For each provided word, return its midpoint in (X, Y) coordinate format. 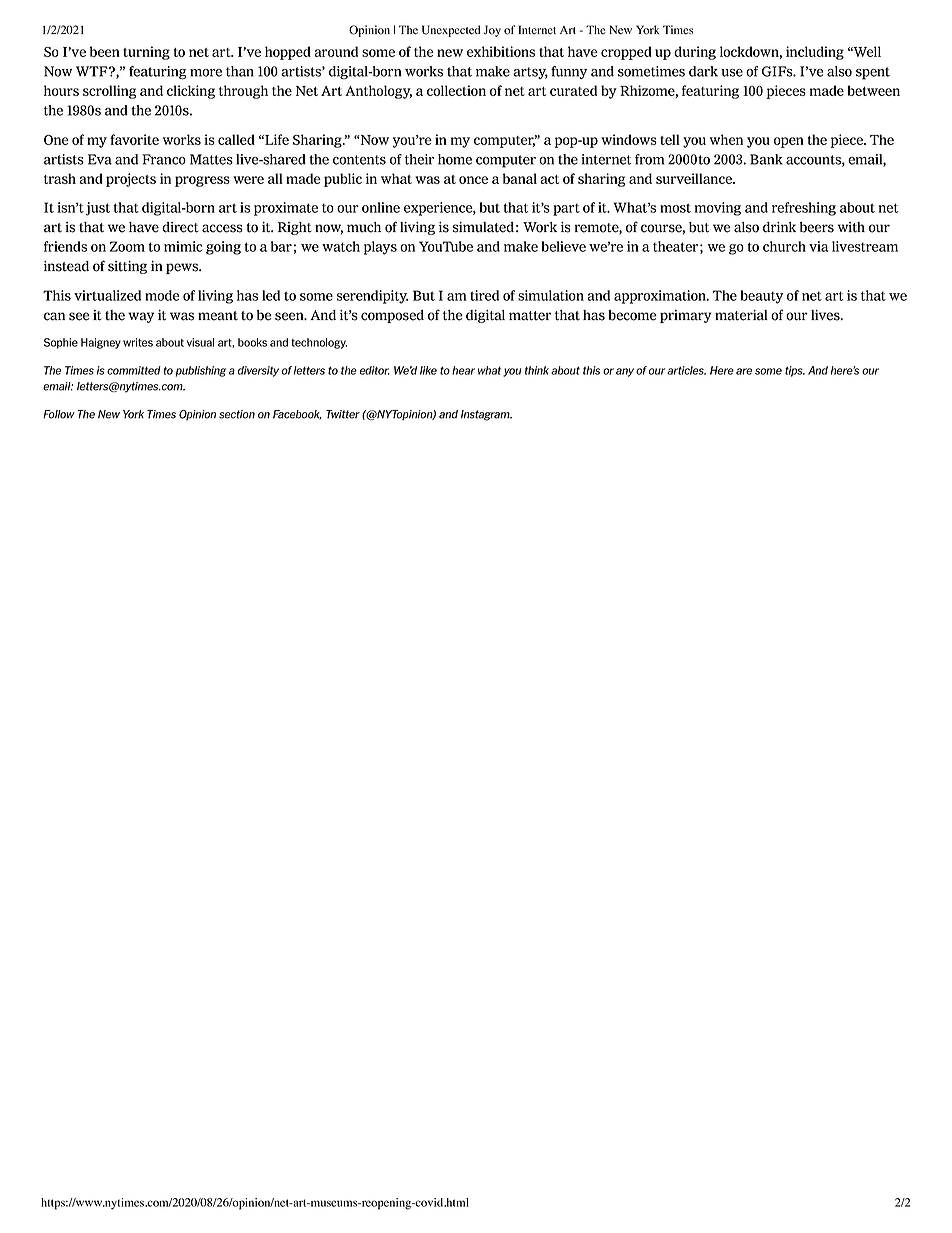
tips (795, 371)
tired (484, 295)
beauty (762, 297)
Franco (164, 159)
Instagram (486, 415)
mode (162, 295)
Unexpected (451, 31)
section (237, 414)
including (815, 53)
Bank (766, 159)
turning (146, 53)
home (455, 159)
